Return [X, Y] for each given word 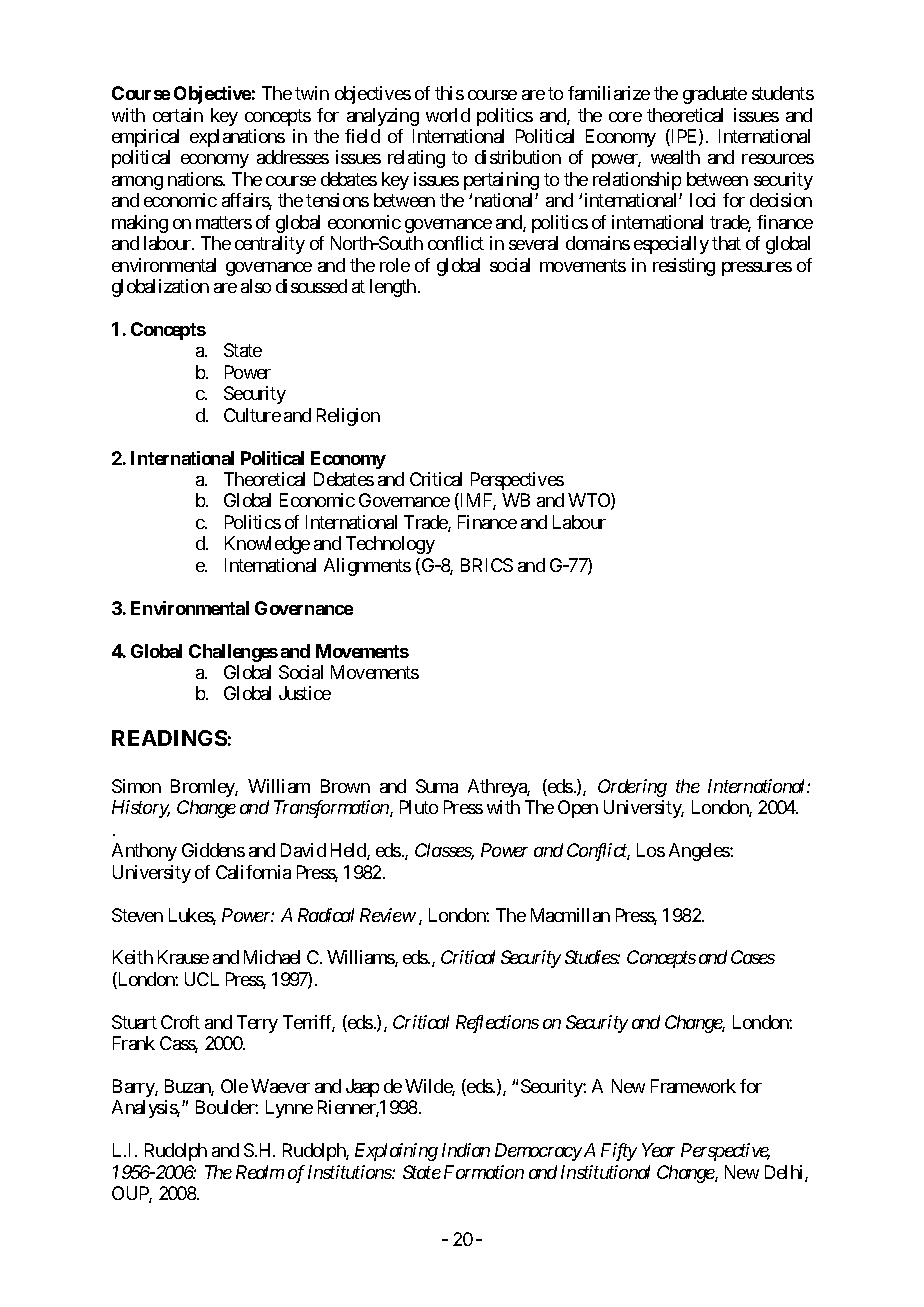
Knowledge [267, 545]
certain [178, 115]
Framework [693, 1086]
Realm [260, 1172]
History [141, 809]
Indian [466, 1150]
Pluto [419, 807]
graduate [715, 95]
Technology [390, 545]
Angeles [700, 852]
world [448, 115]
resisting [684, 267]
